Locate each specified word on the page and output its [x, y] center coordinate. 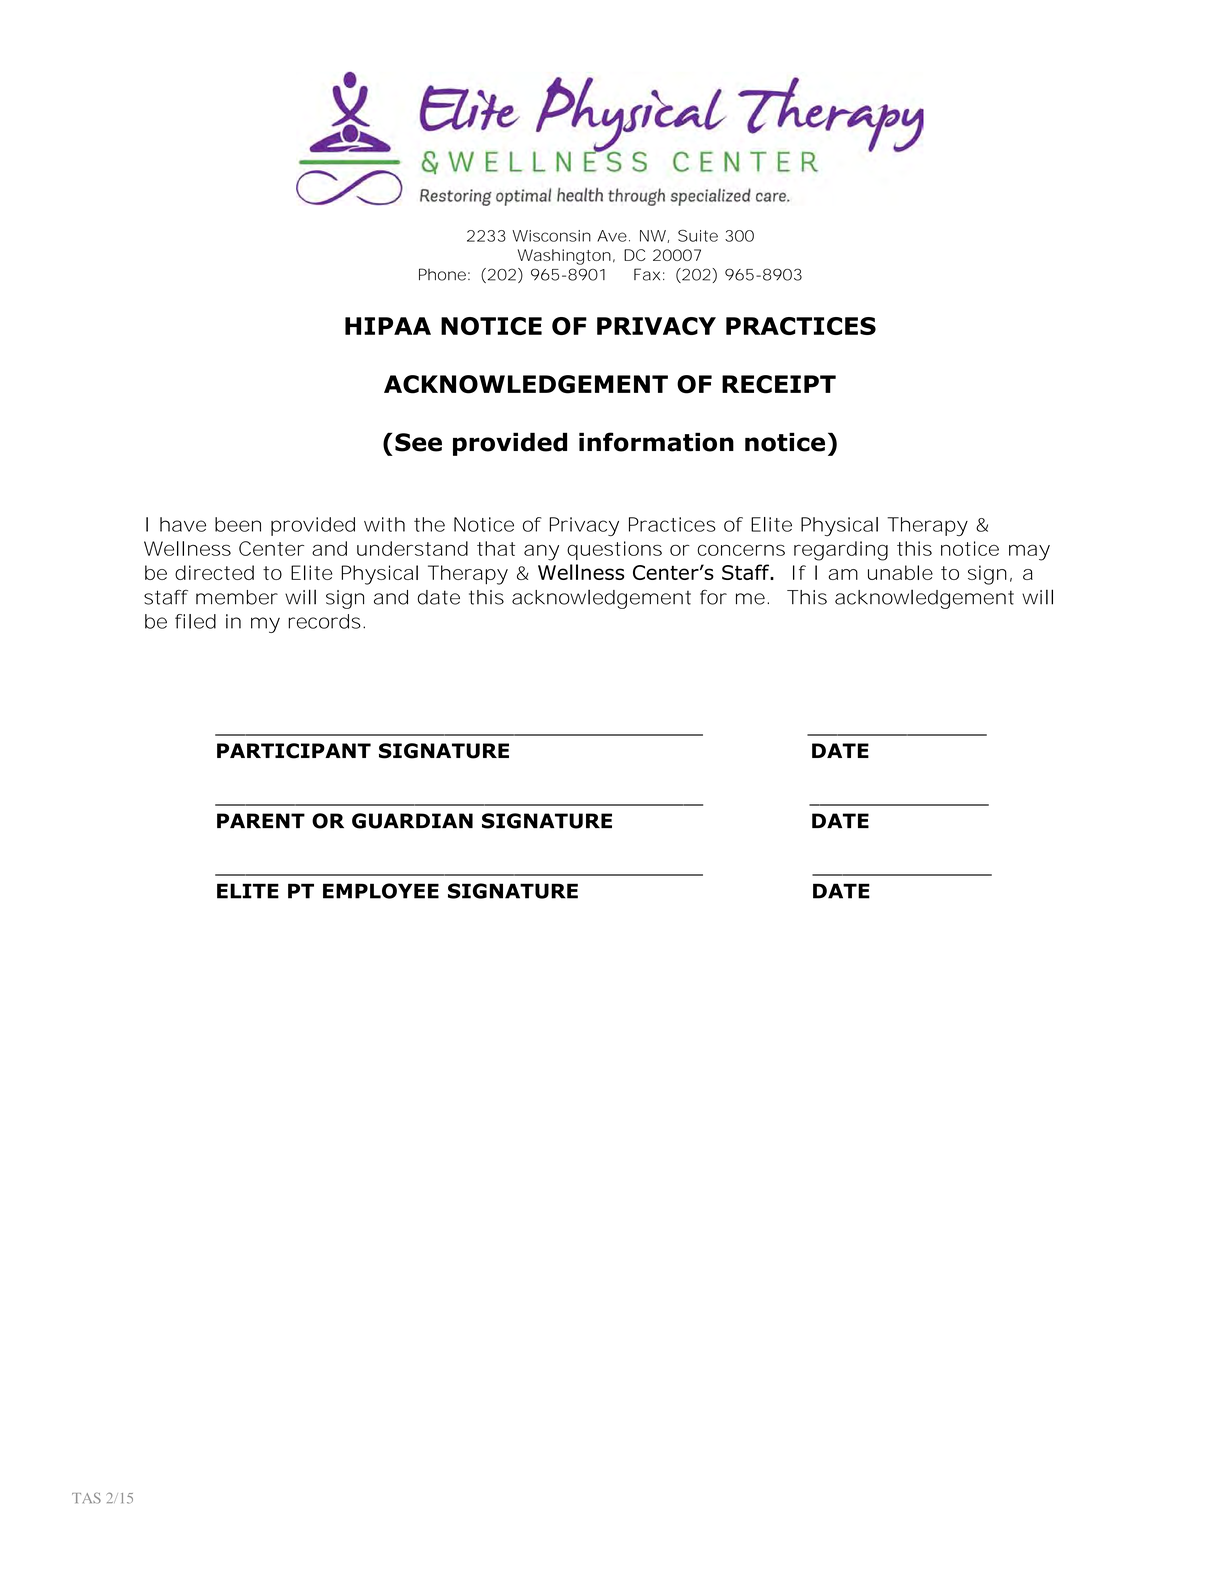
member [237, 597]
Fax [647, 274]
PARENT [261, 820]
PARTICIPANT [294, 751]
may [1029, 552]
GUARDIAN [412, 821]
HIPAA [388, 326]
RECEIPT [779, 384]
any [541, 552]
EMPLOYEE [381, 891]
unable [900, 572]
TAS [86, 1498]
